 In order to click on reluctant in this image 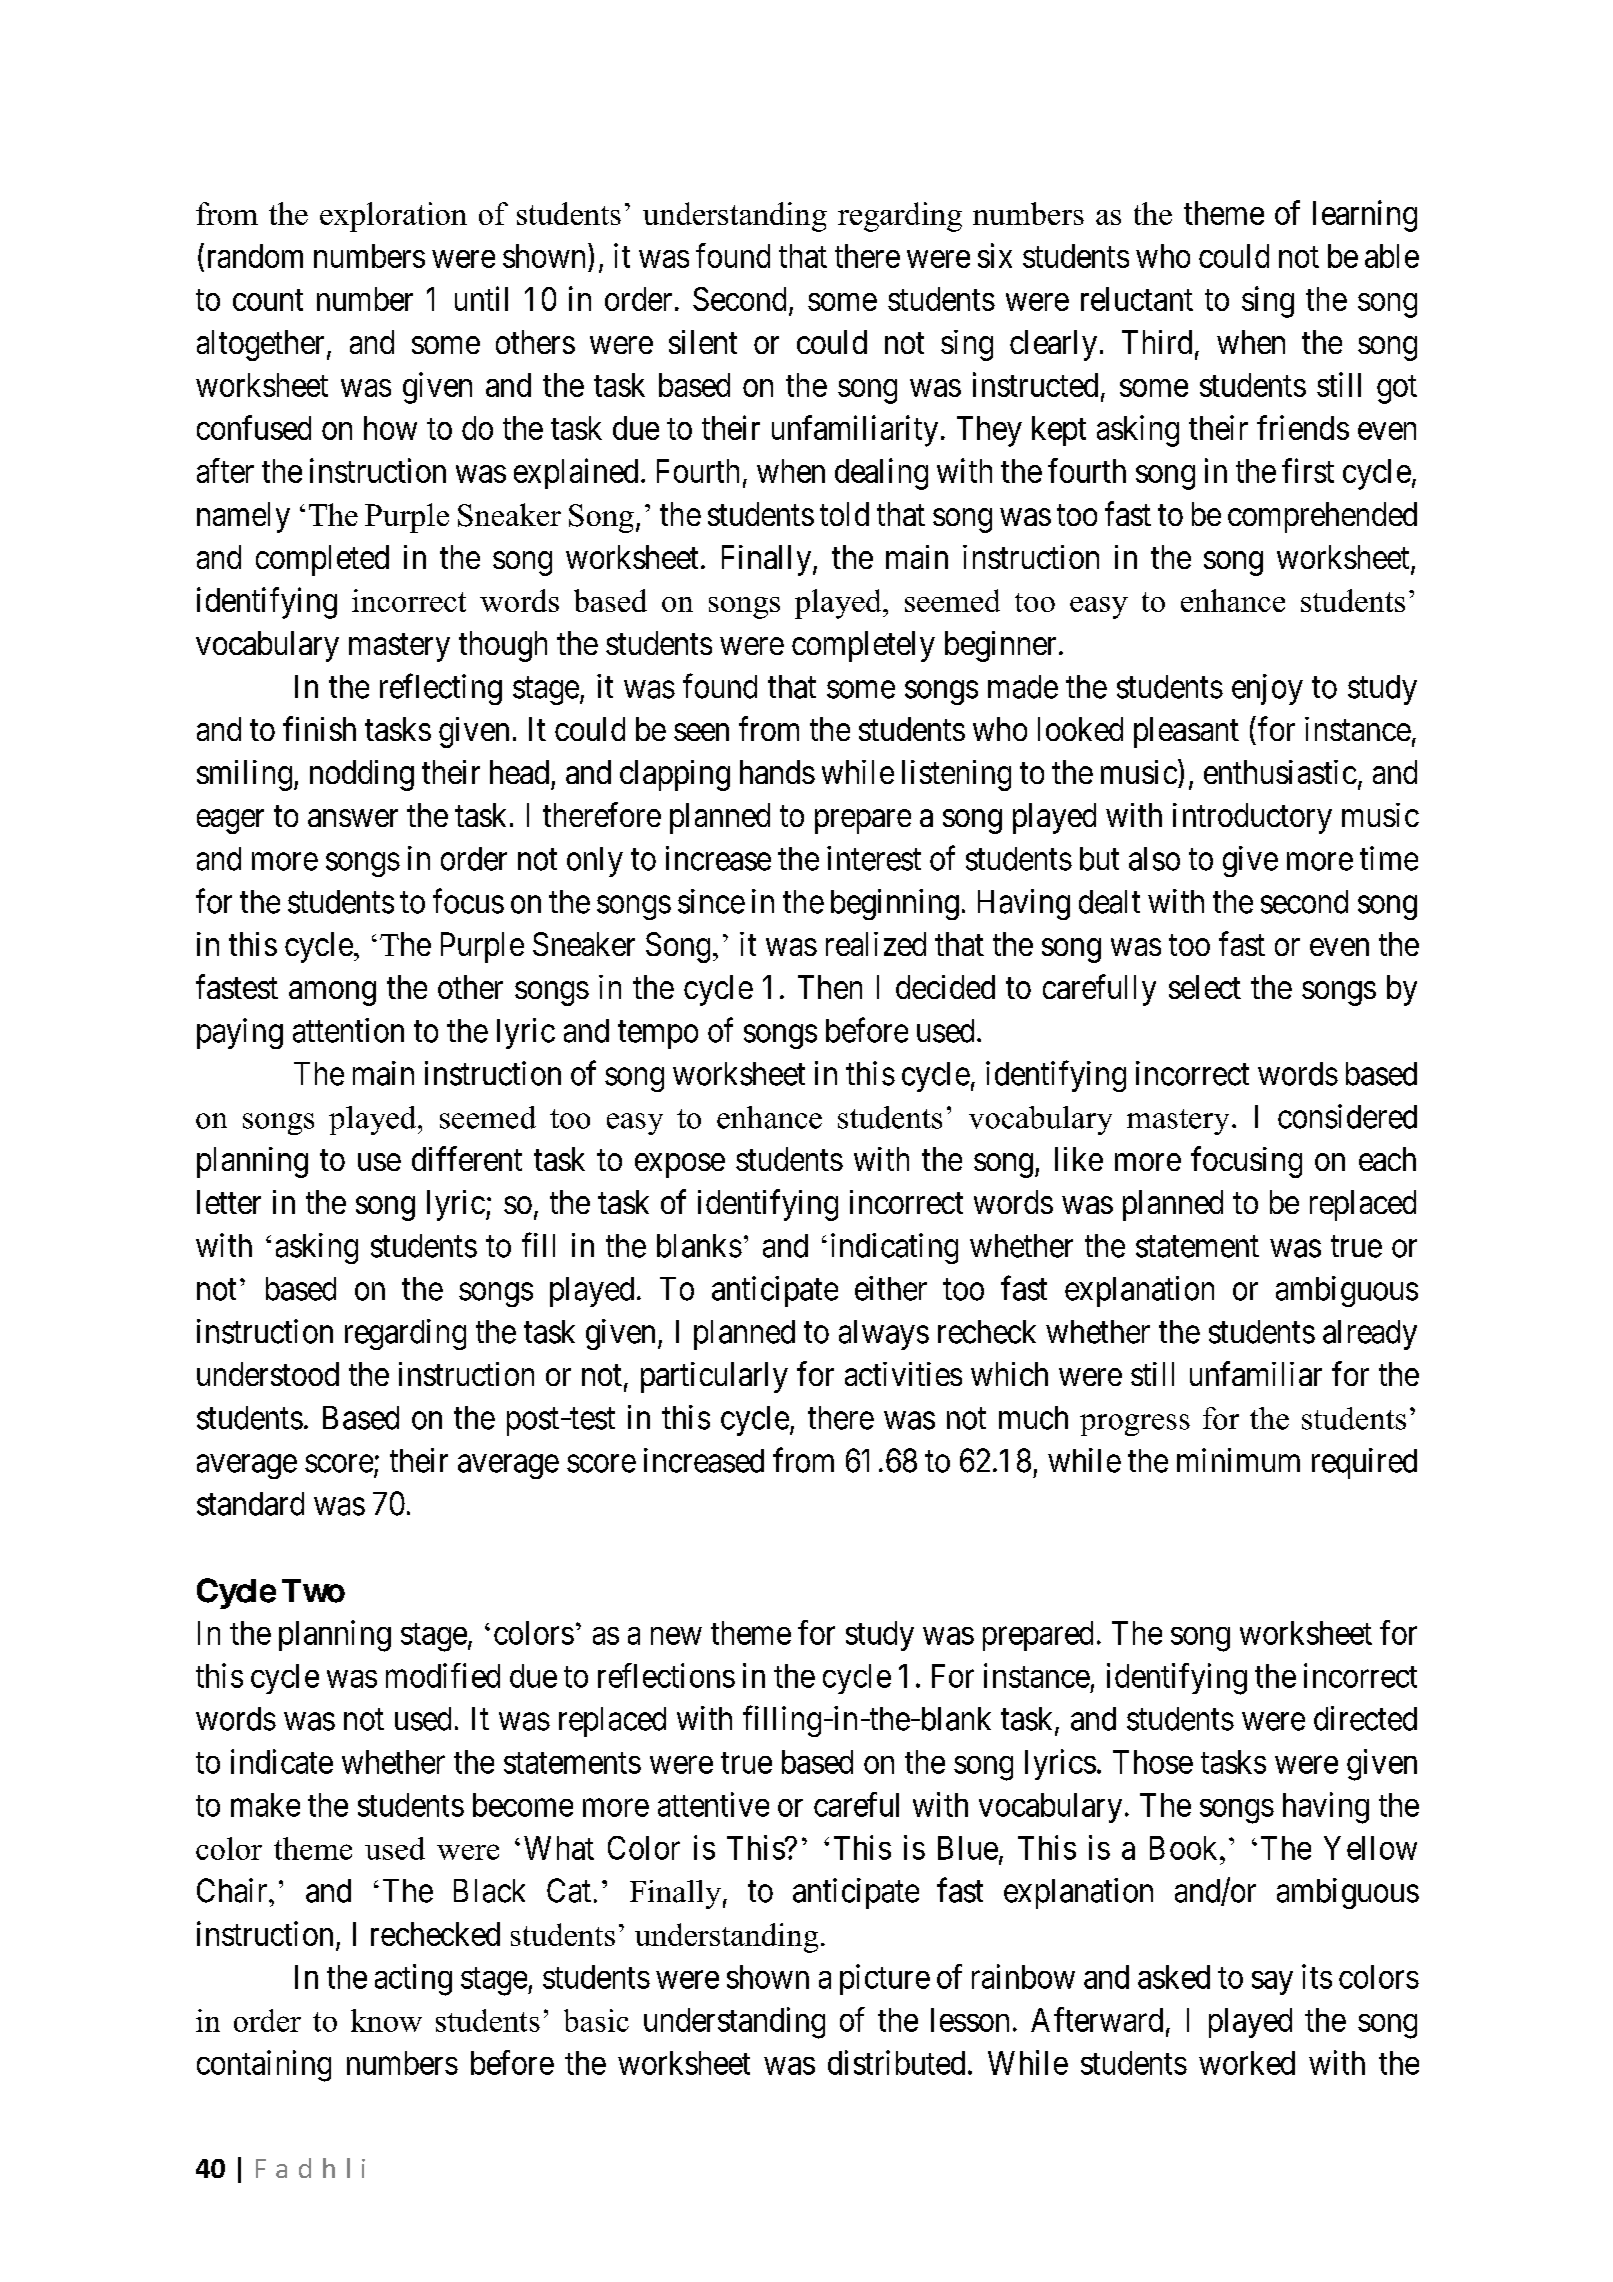, I will do `click(1137, 299)`.
